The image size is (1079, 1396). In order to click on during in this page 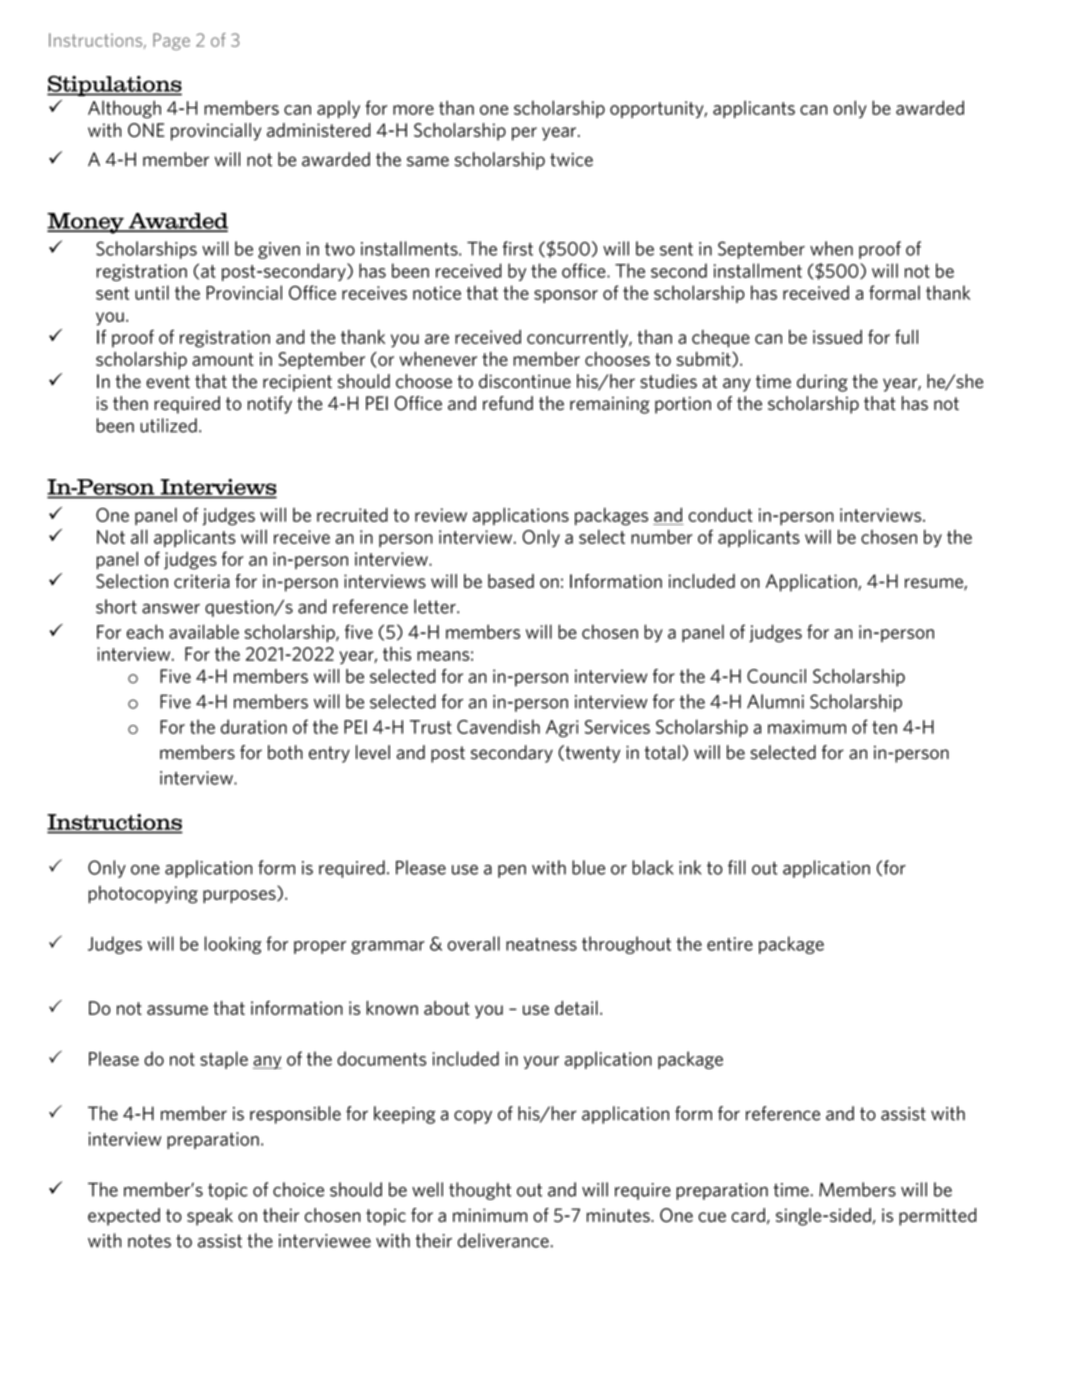, I will do `click(822, 383)`.
